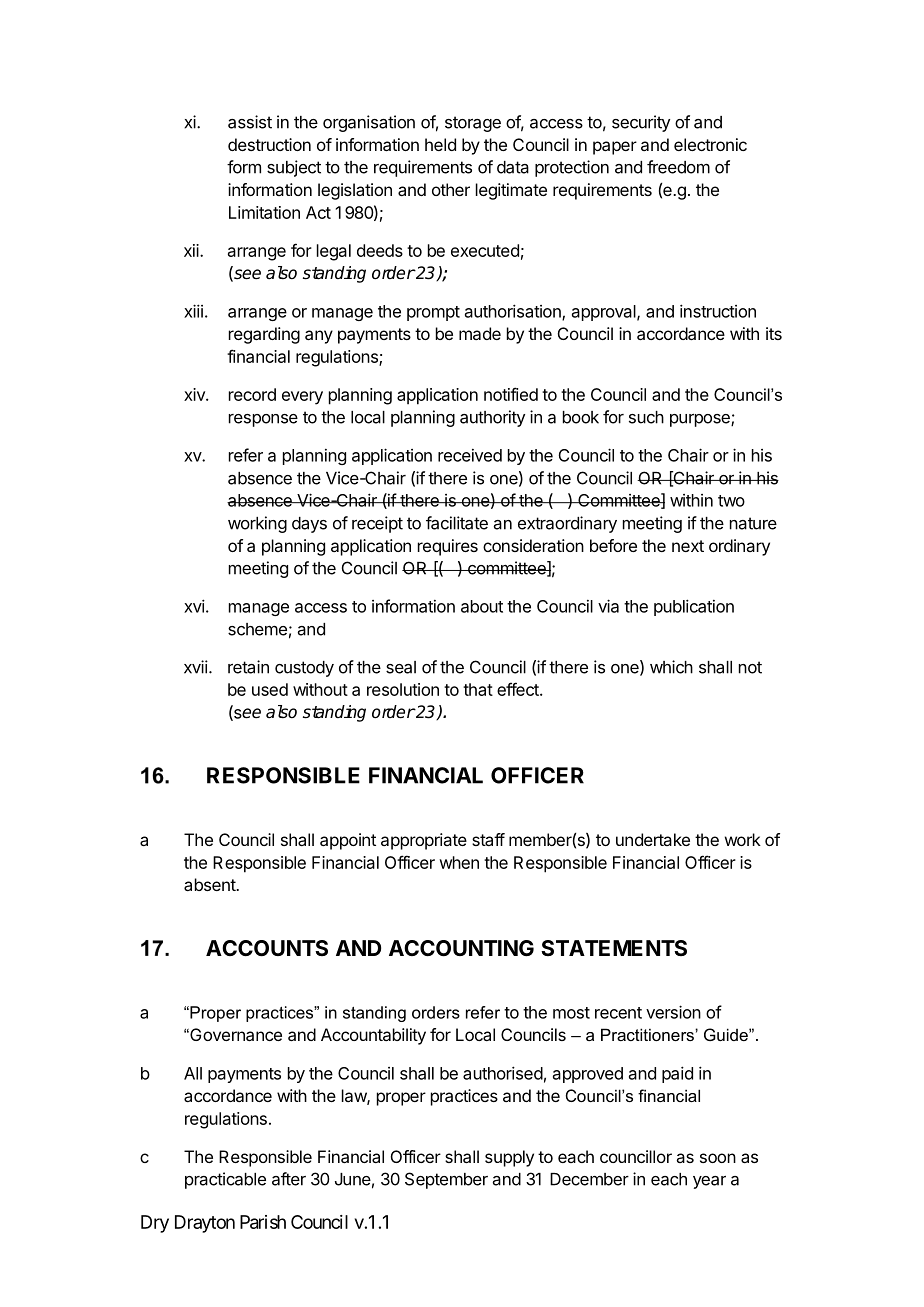  Describe the element at coordinates (701, 420) in the image. I see `purpose` at that location.
